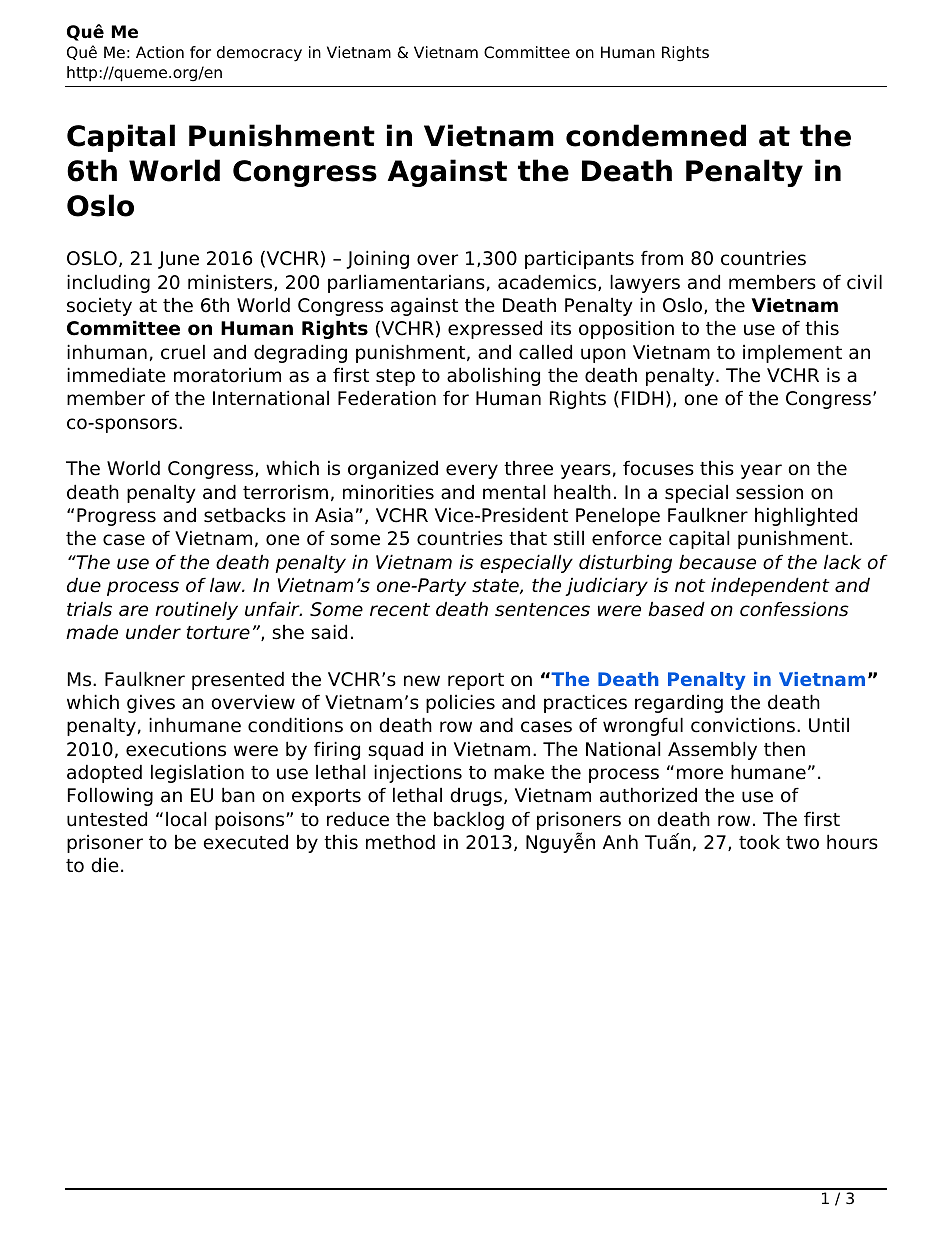 The image size is (952, 1233). Describe the element at coordinates (378, 259) in the screenshot. I see `Joining` at that location.
